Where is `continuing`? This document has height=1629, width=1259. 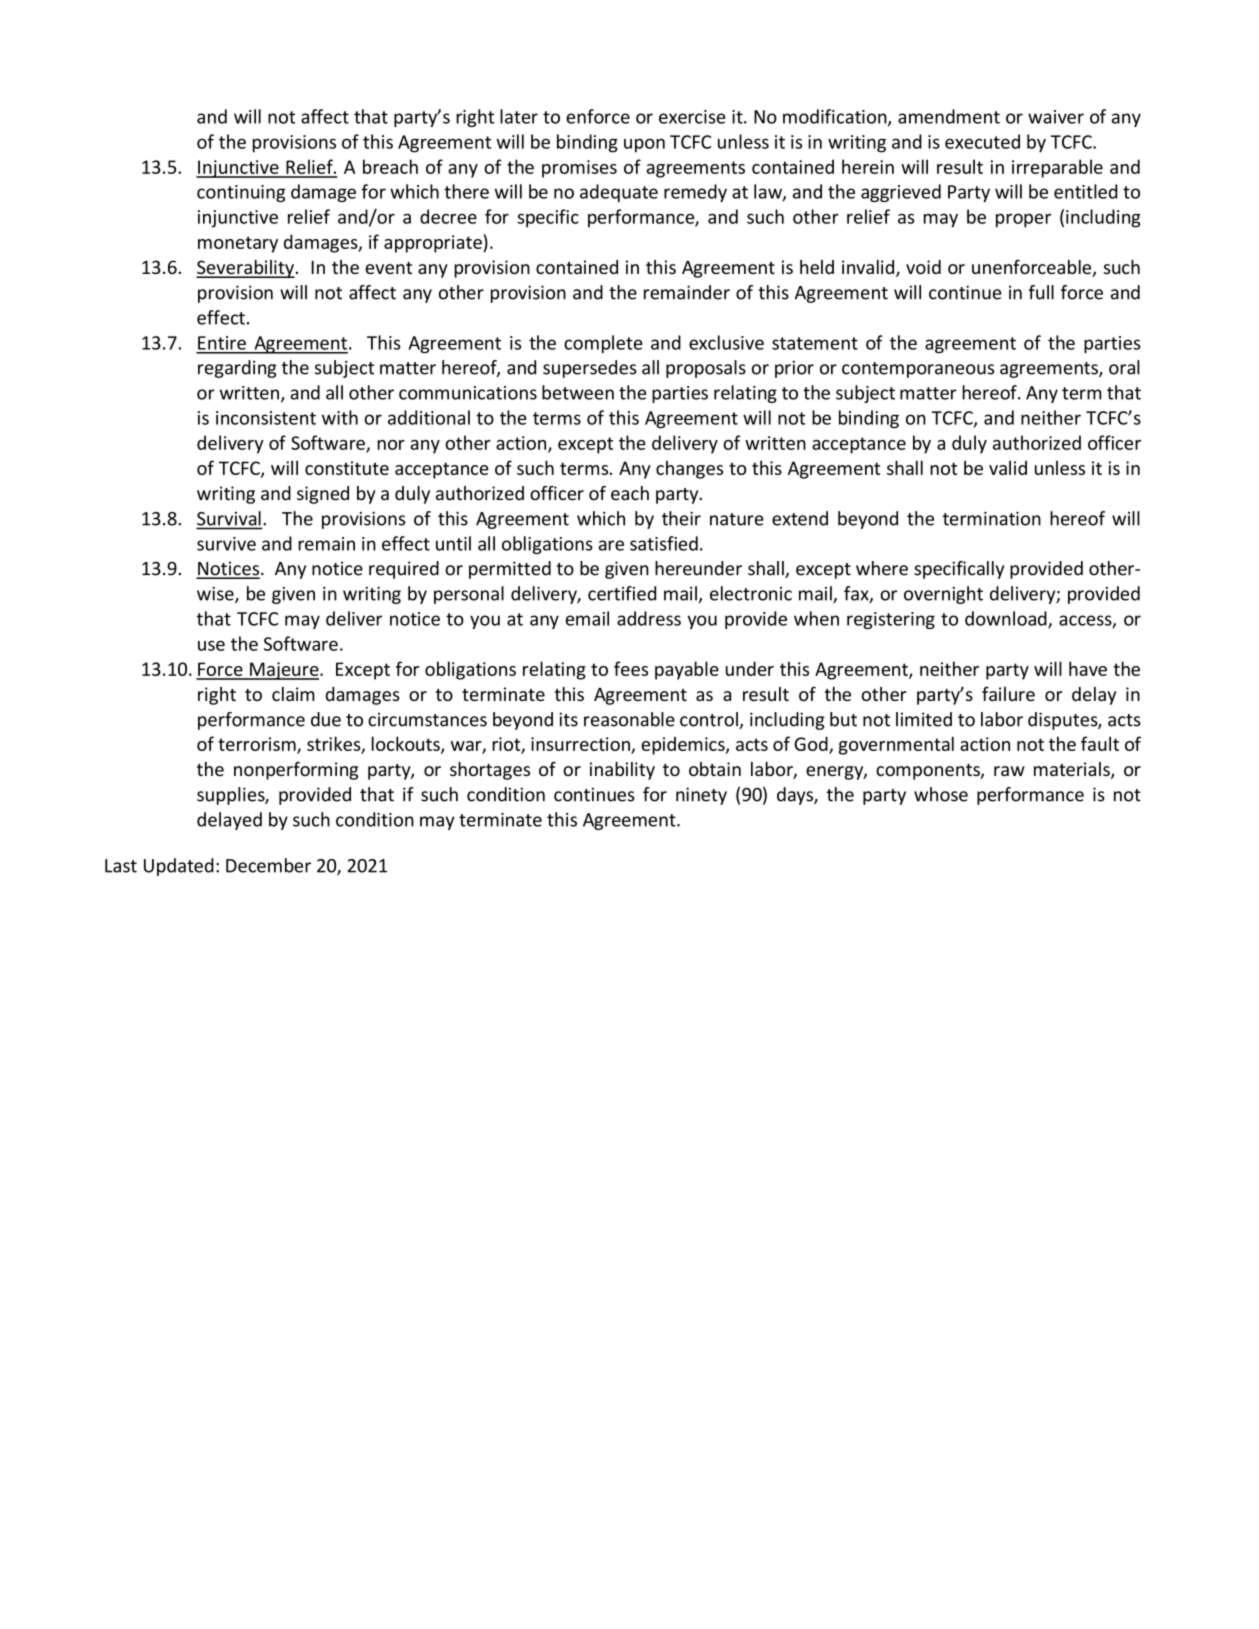
continuing is located at coordinates (241, 193).
